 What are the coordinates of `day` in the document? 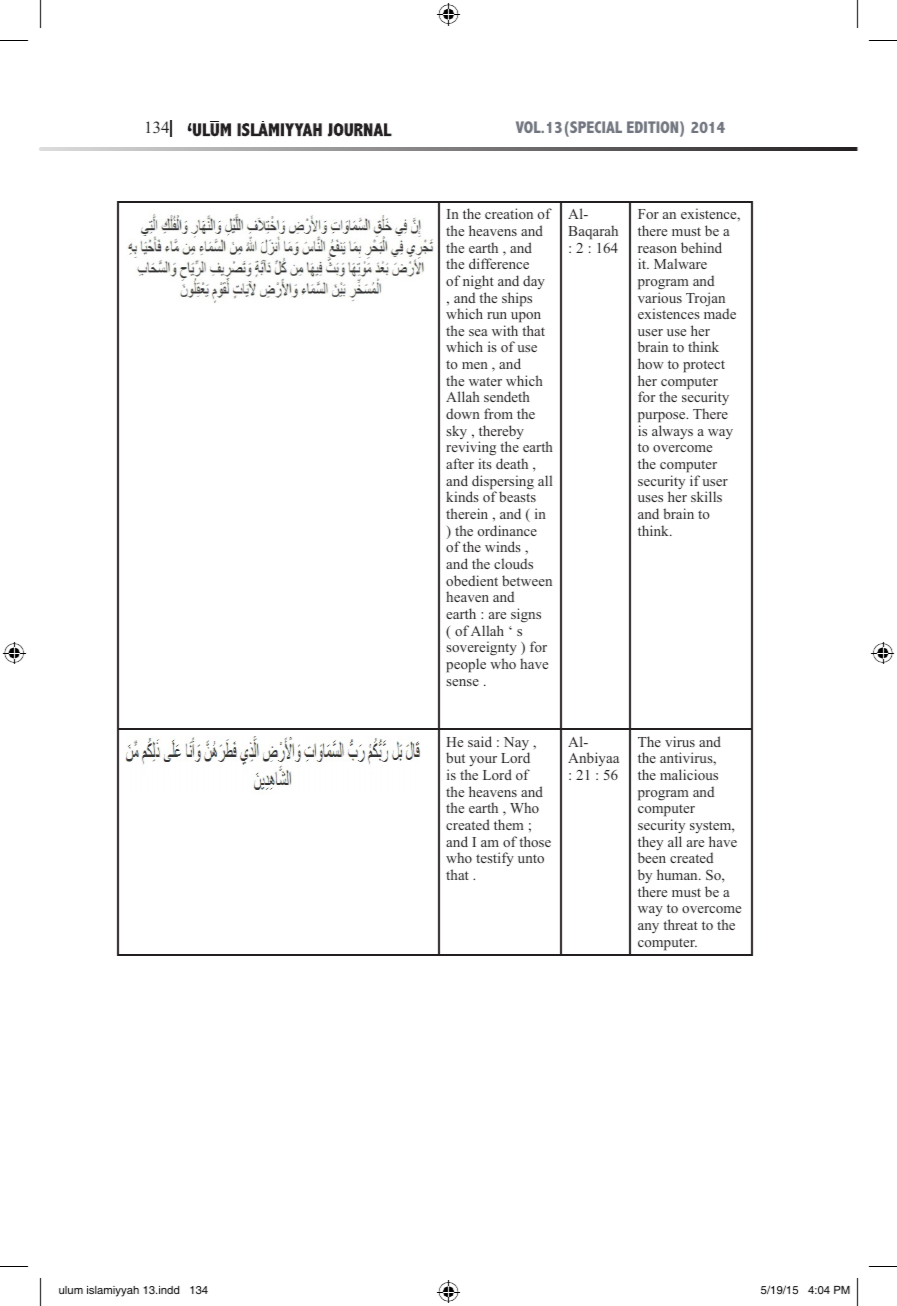 It's located at (534, 282).
